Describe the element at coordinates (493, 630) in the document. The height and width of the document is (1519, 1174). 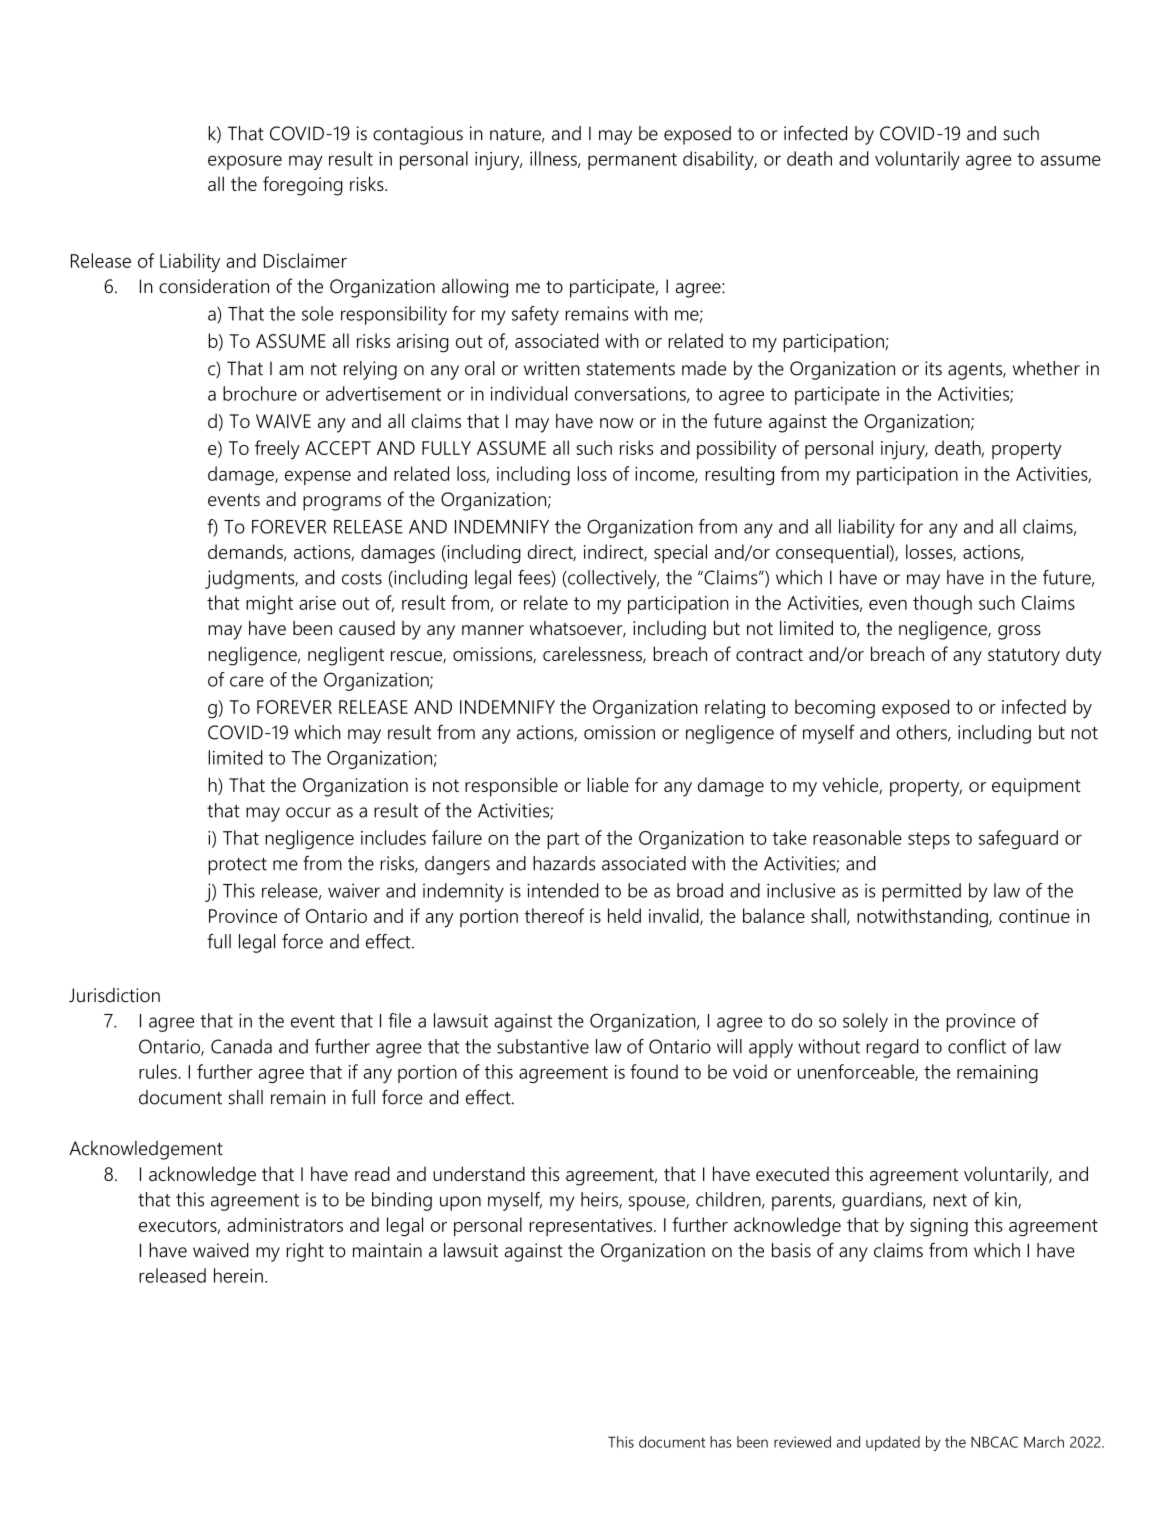
I see `manner` at that location.
